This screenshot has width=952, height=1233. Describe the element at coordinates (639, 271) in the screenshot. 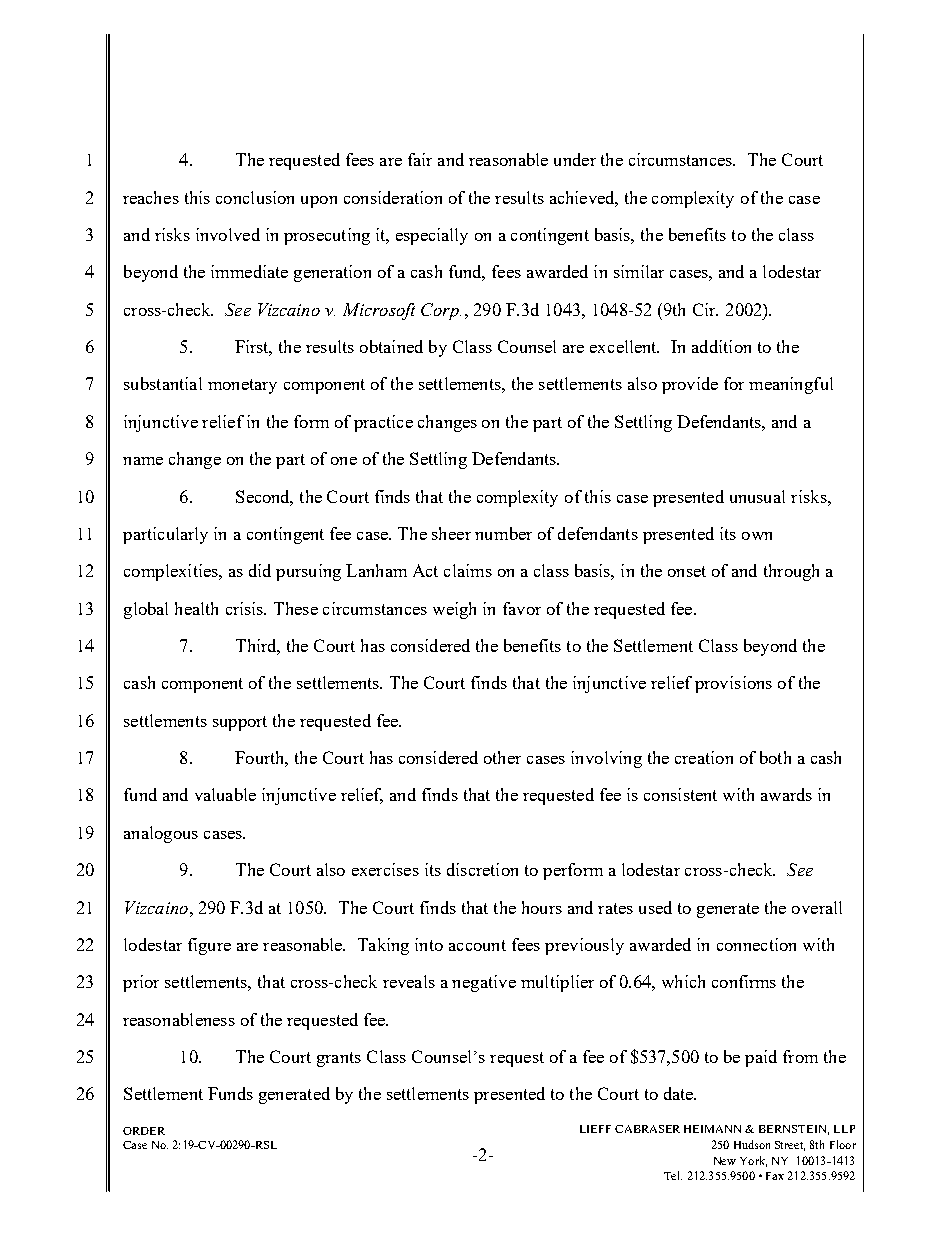

I see `similar` at that location.
